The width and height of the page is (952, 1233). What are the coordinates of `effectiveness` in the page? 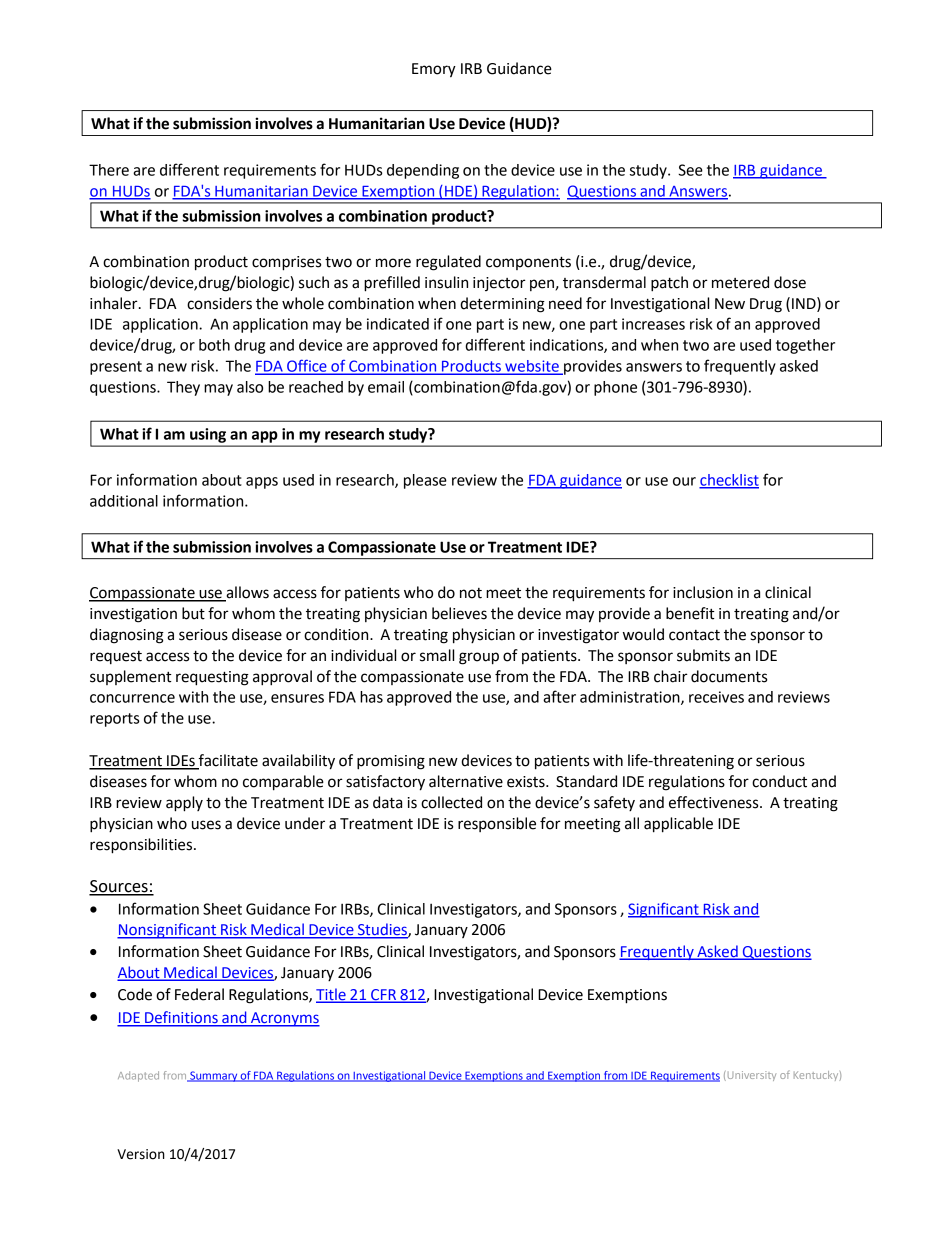 It's located at (715, 802).
